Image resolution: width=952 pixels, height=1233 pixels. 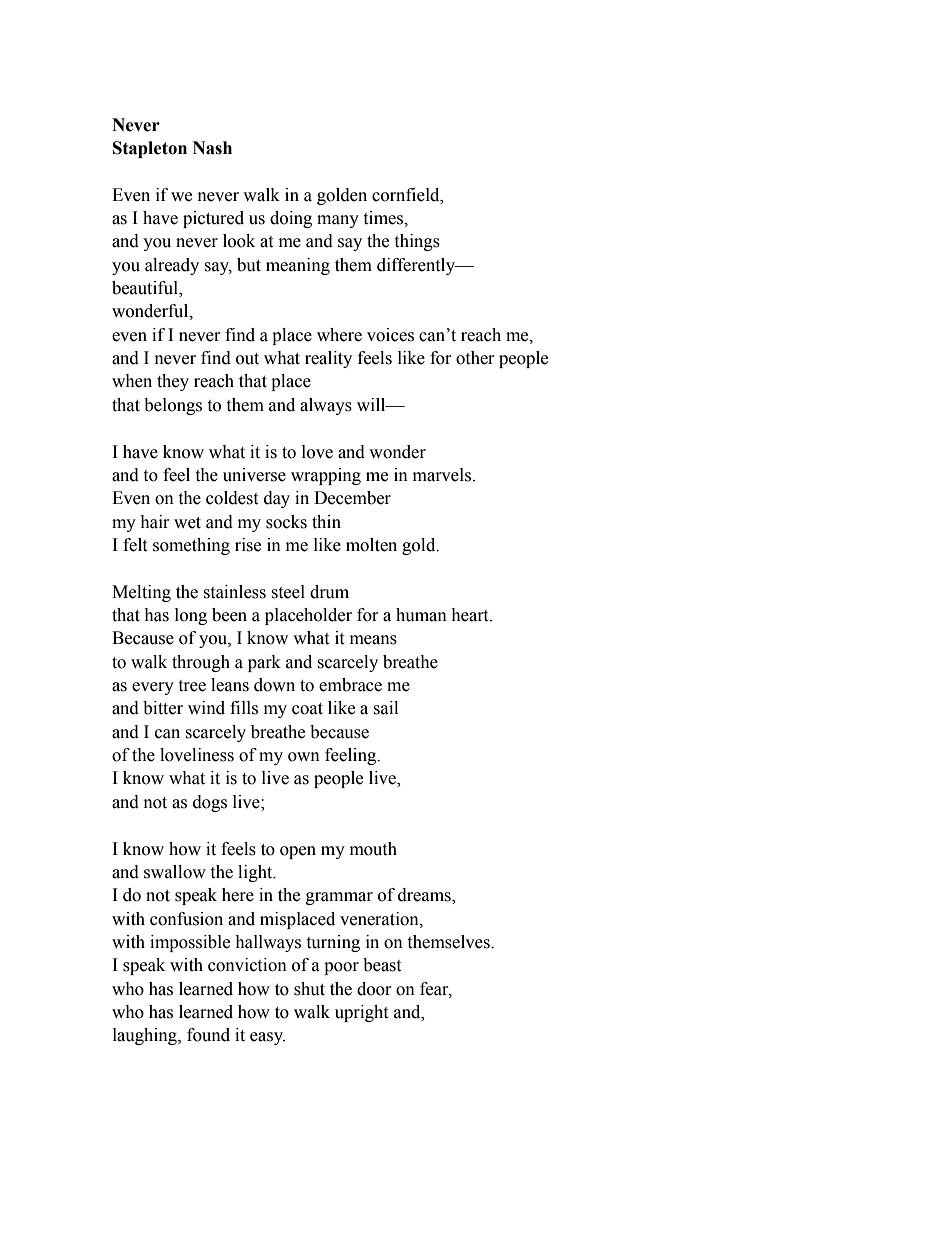 What do you see at coordinates (291, 219) in the screenshot?
I see `doing` at bounding box center [291, 219].
